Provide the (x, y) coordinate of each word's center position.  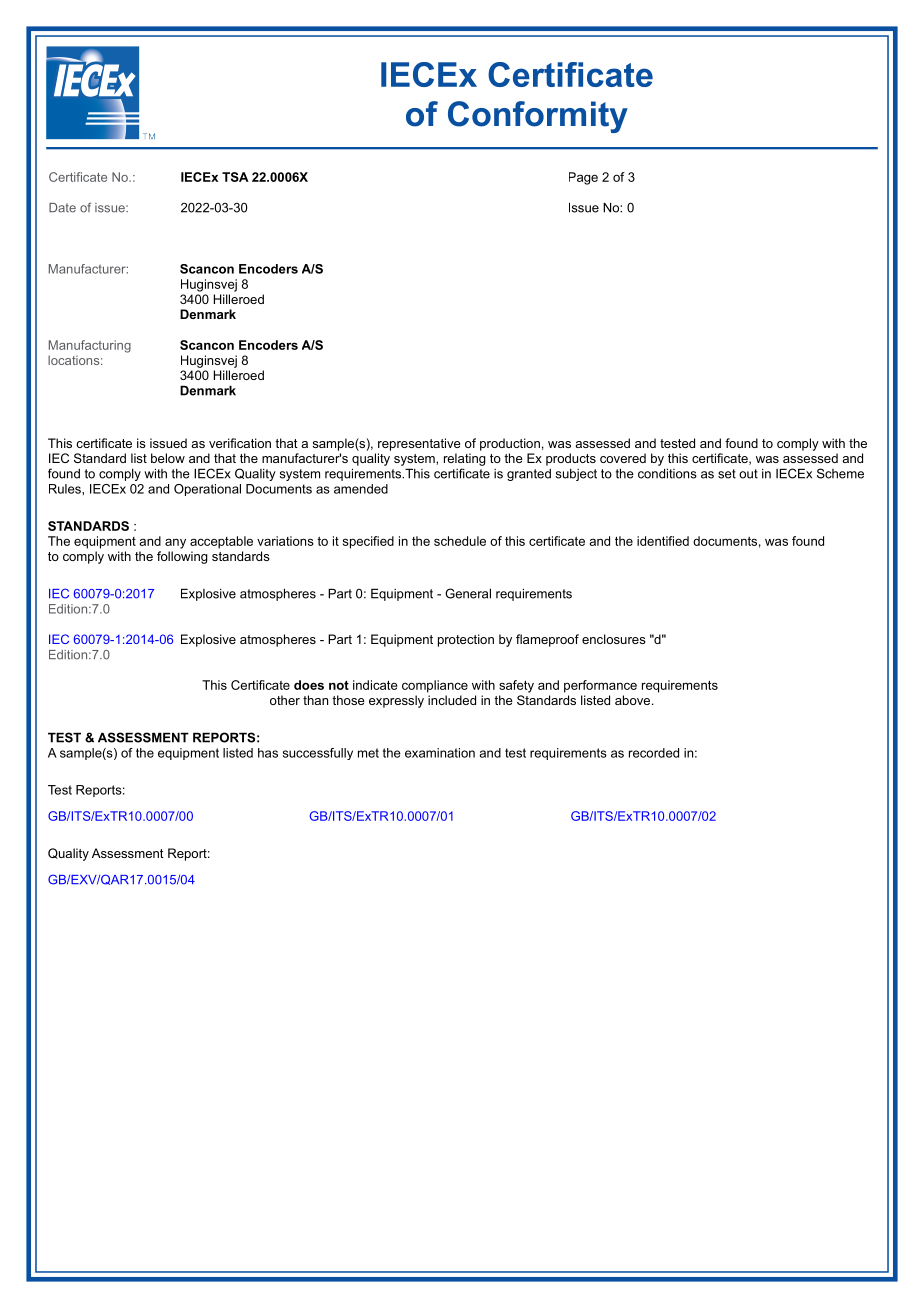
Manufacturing (90, 346)
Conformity (538, 117)
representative (419, 444)
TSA (235, 177)
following (182, 557)
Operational (207, 490)
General (468, 593)
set (727, 474)
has (268, 753)
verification (240, 443)
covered (623, 458)
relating (465, 459)
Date (62, 208)
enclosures (614, 639)
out (748, 474)
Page (583, 178)
